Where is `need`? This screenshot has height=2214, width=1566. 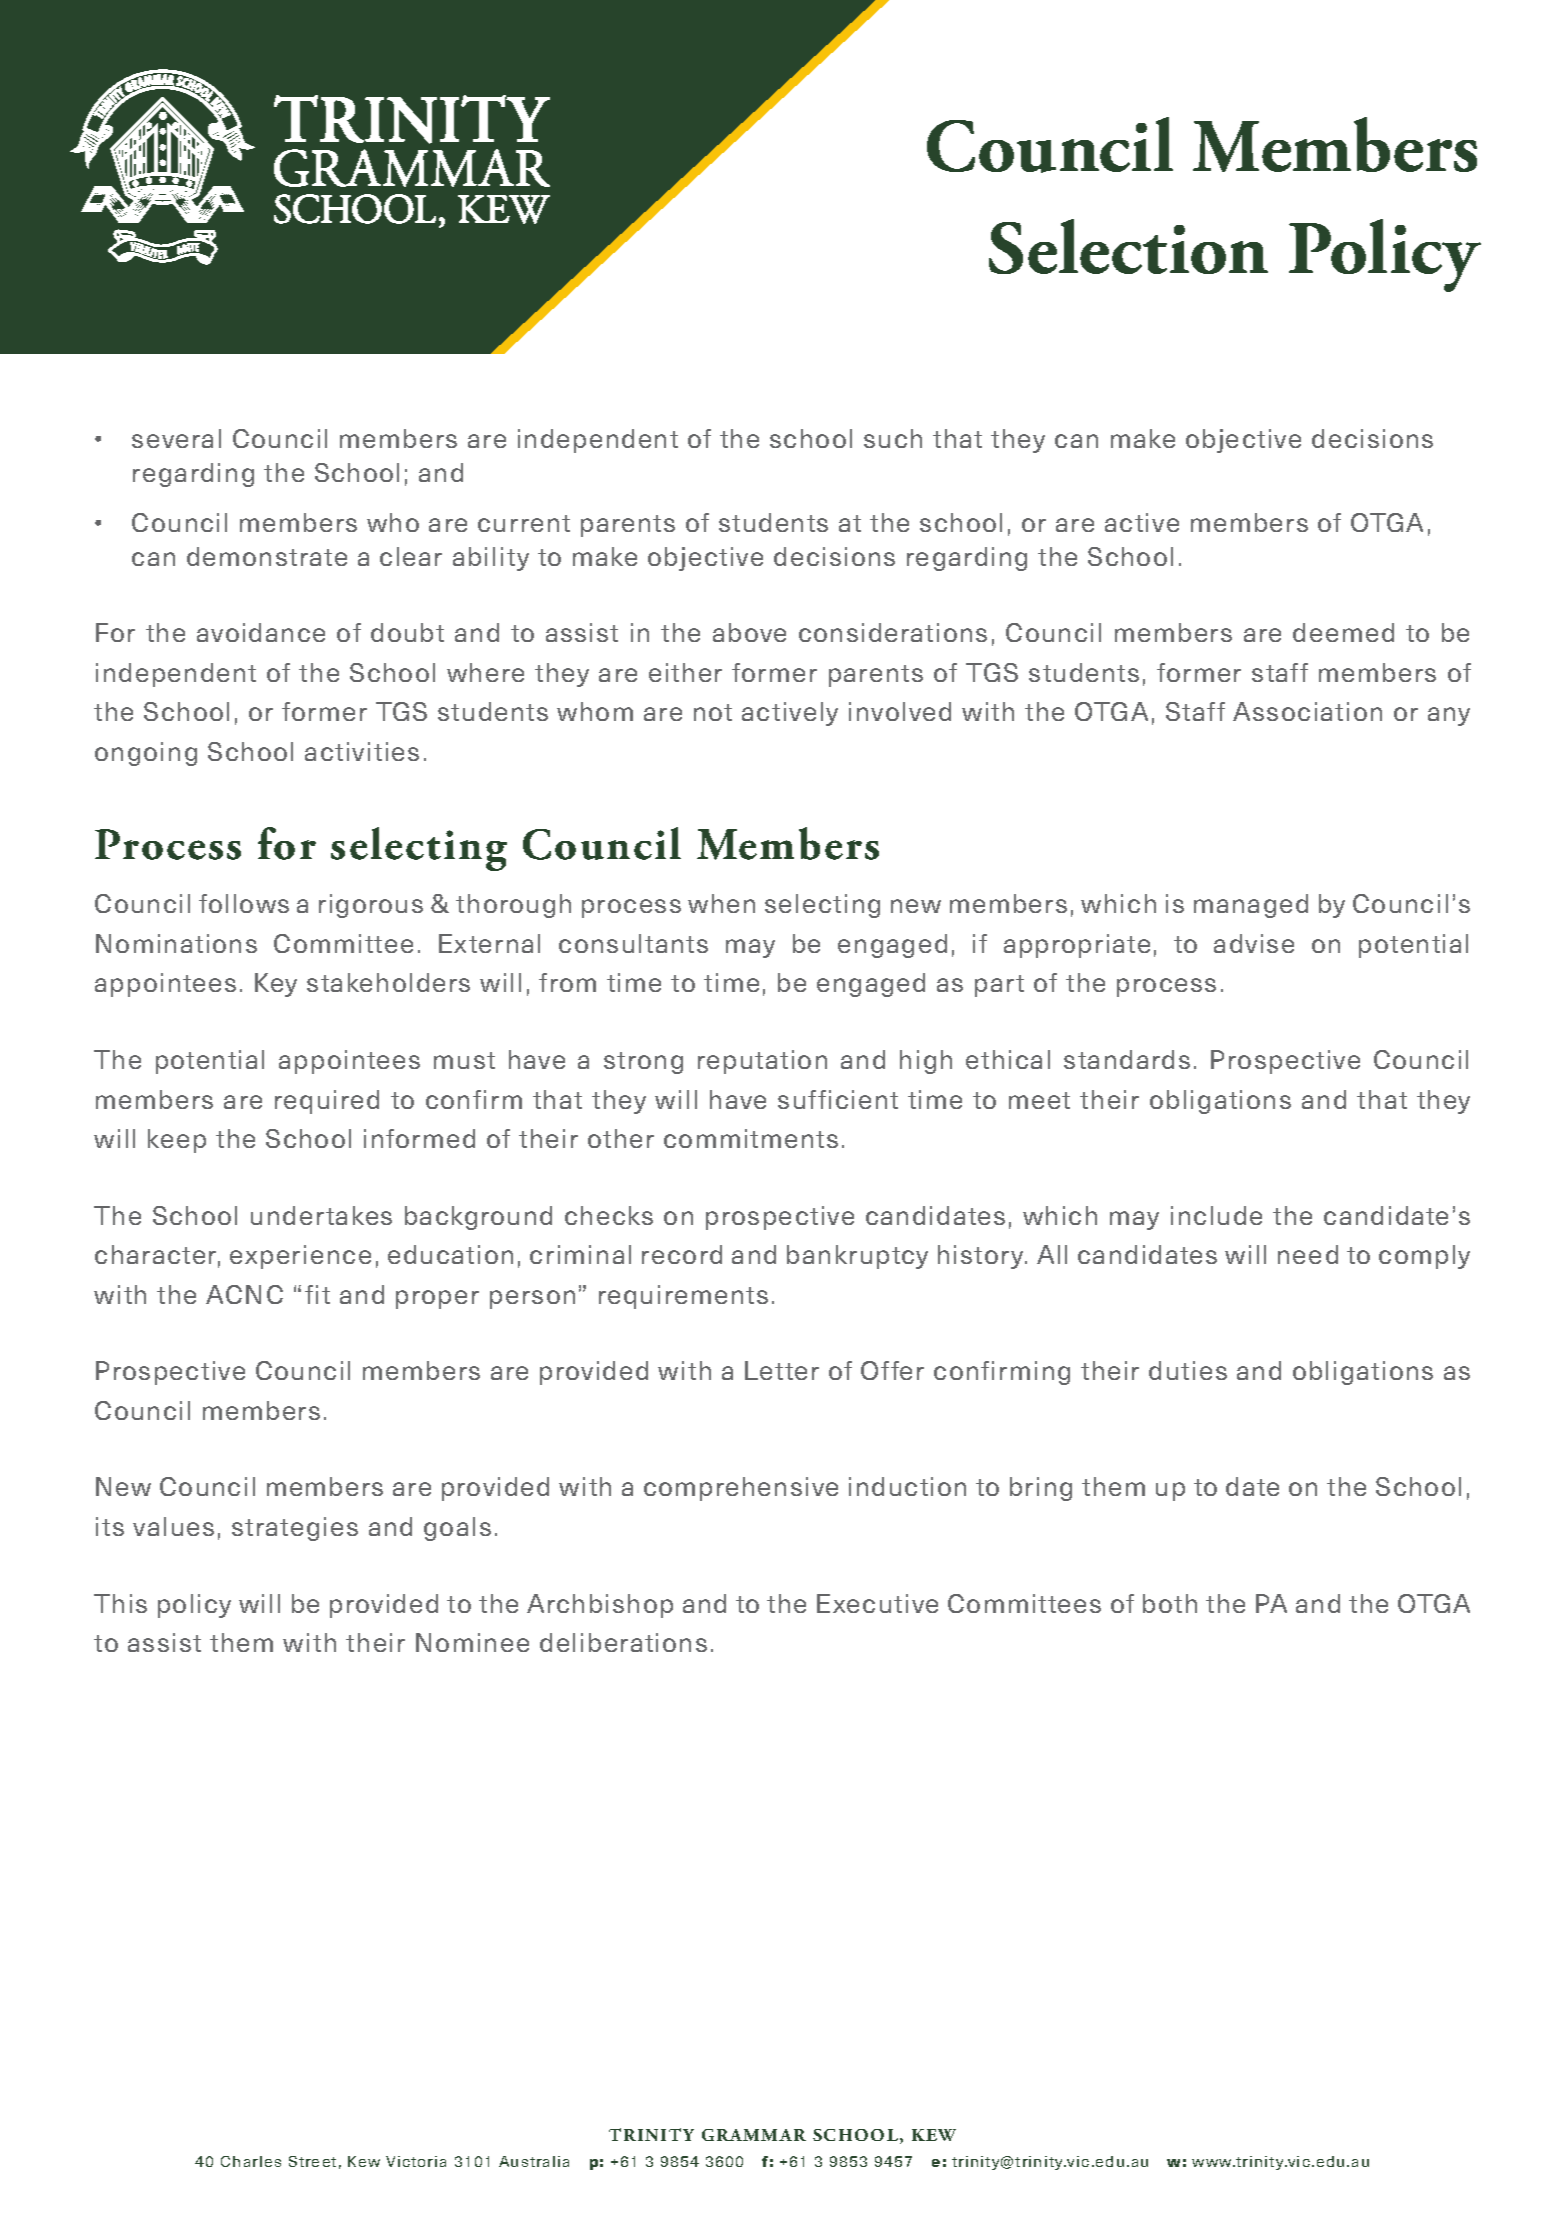 need is located at coordinates (1308, 1254).
